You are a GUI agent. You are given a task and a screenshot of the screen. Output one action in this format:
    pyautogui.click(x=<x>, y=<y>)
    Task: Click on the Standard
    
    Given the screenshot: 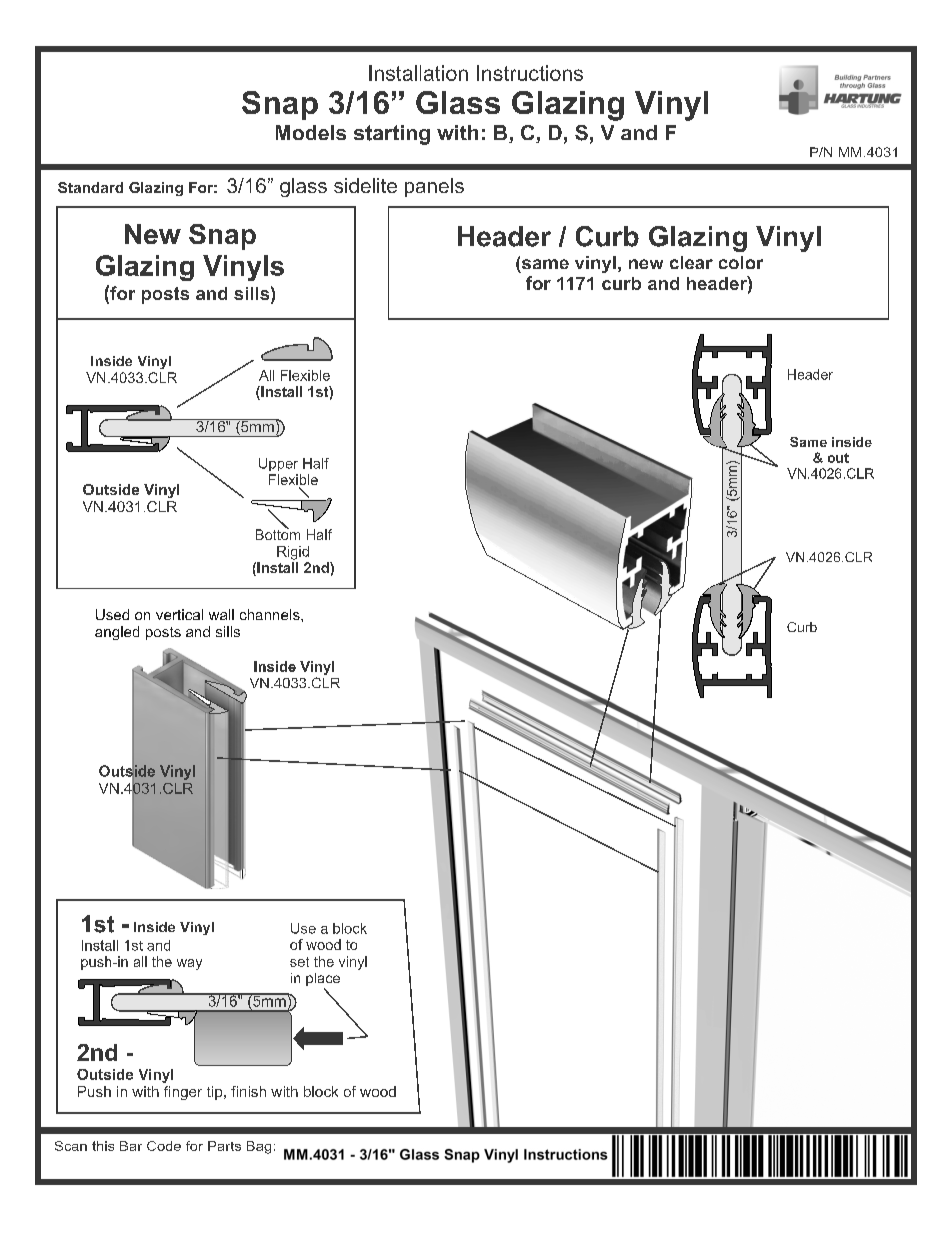 What is the action you would take?
    pyautogui.click(x=90, y=187)
